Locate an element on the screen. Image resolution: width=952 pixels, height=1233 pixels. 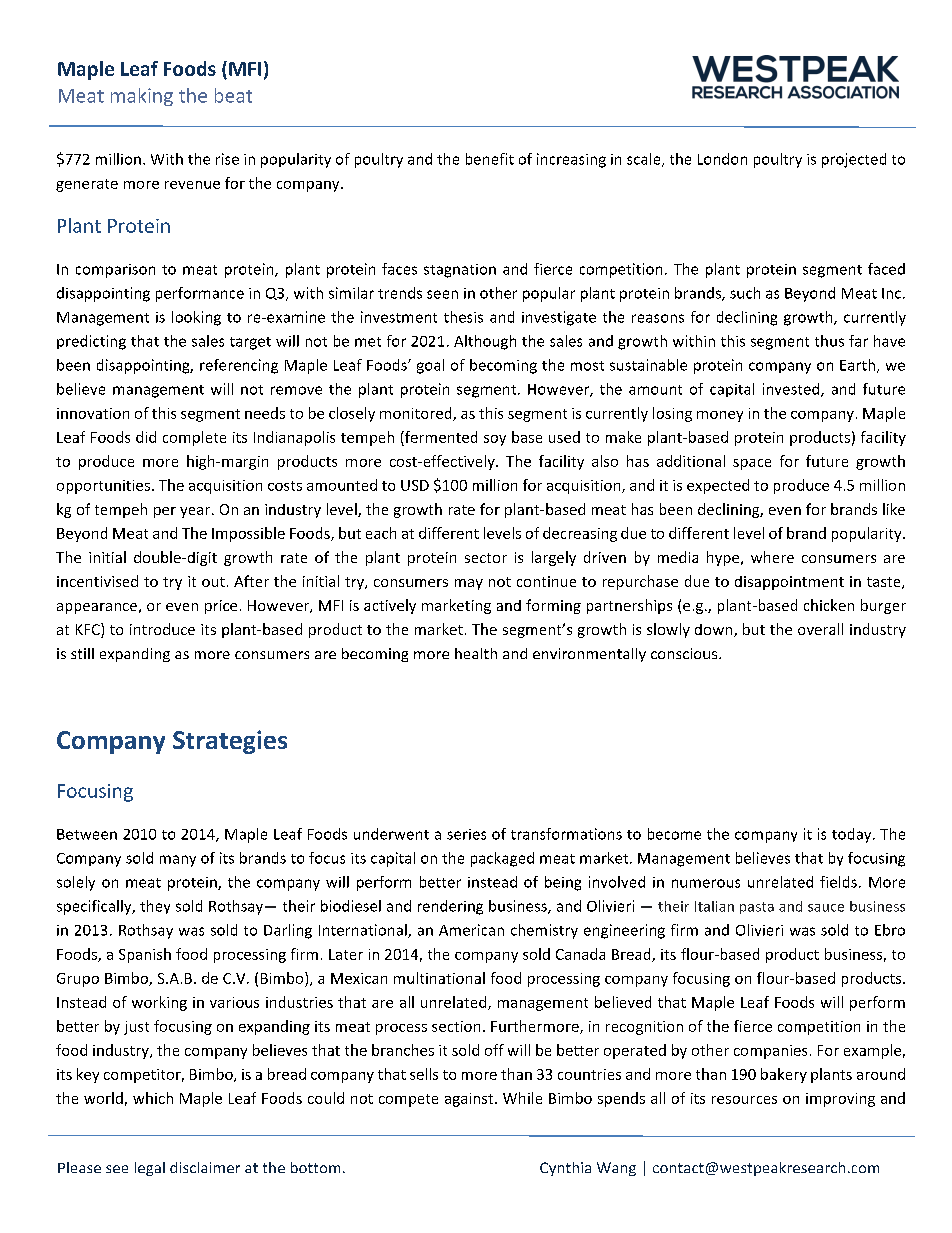
referencing is located at coordinates (239, 366).
